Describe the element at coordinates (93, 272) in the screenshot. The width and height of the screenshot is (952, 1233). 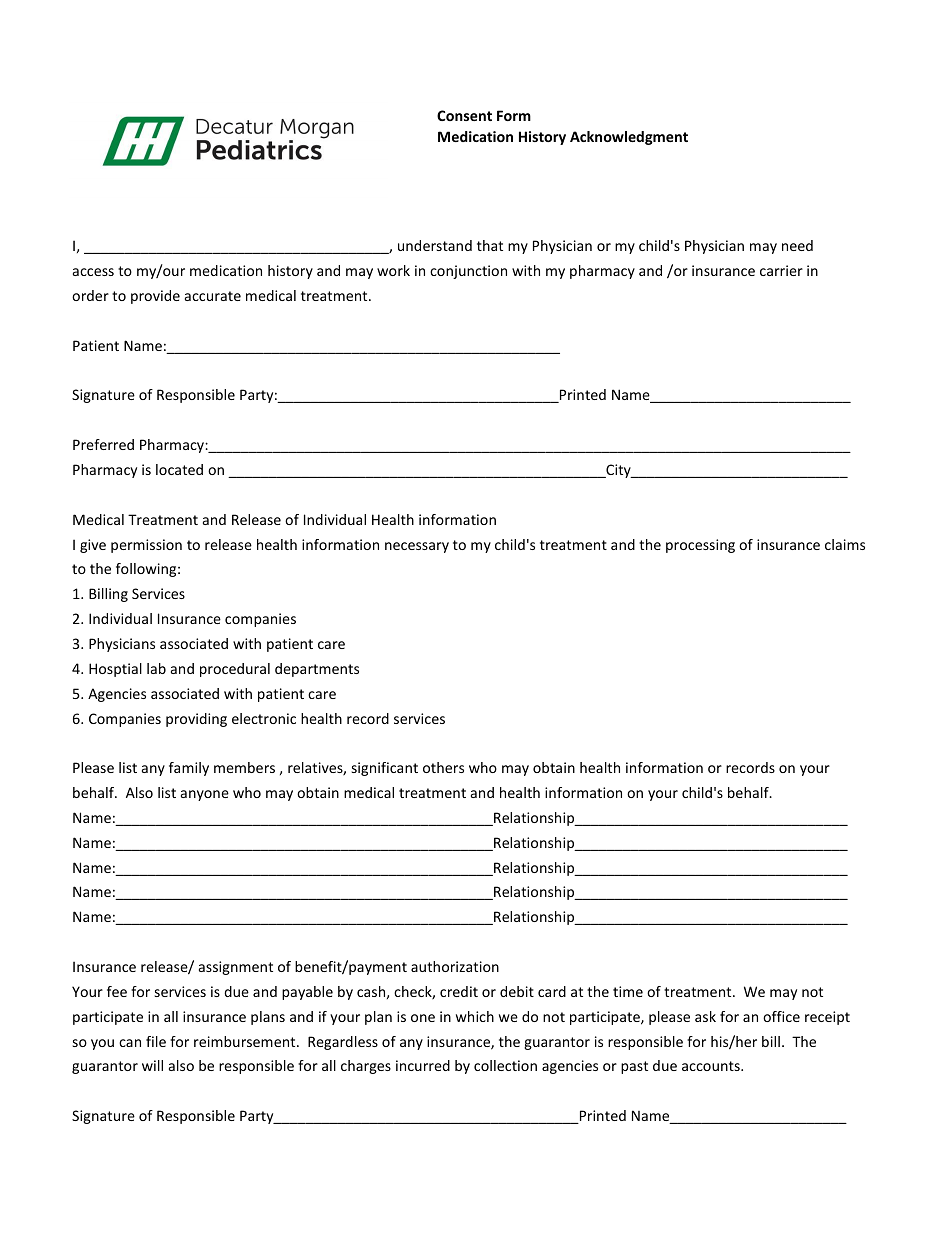
I see `access` at that location.
